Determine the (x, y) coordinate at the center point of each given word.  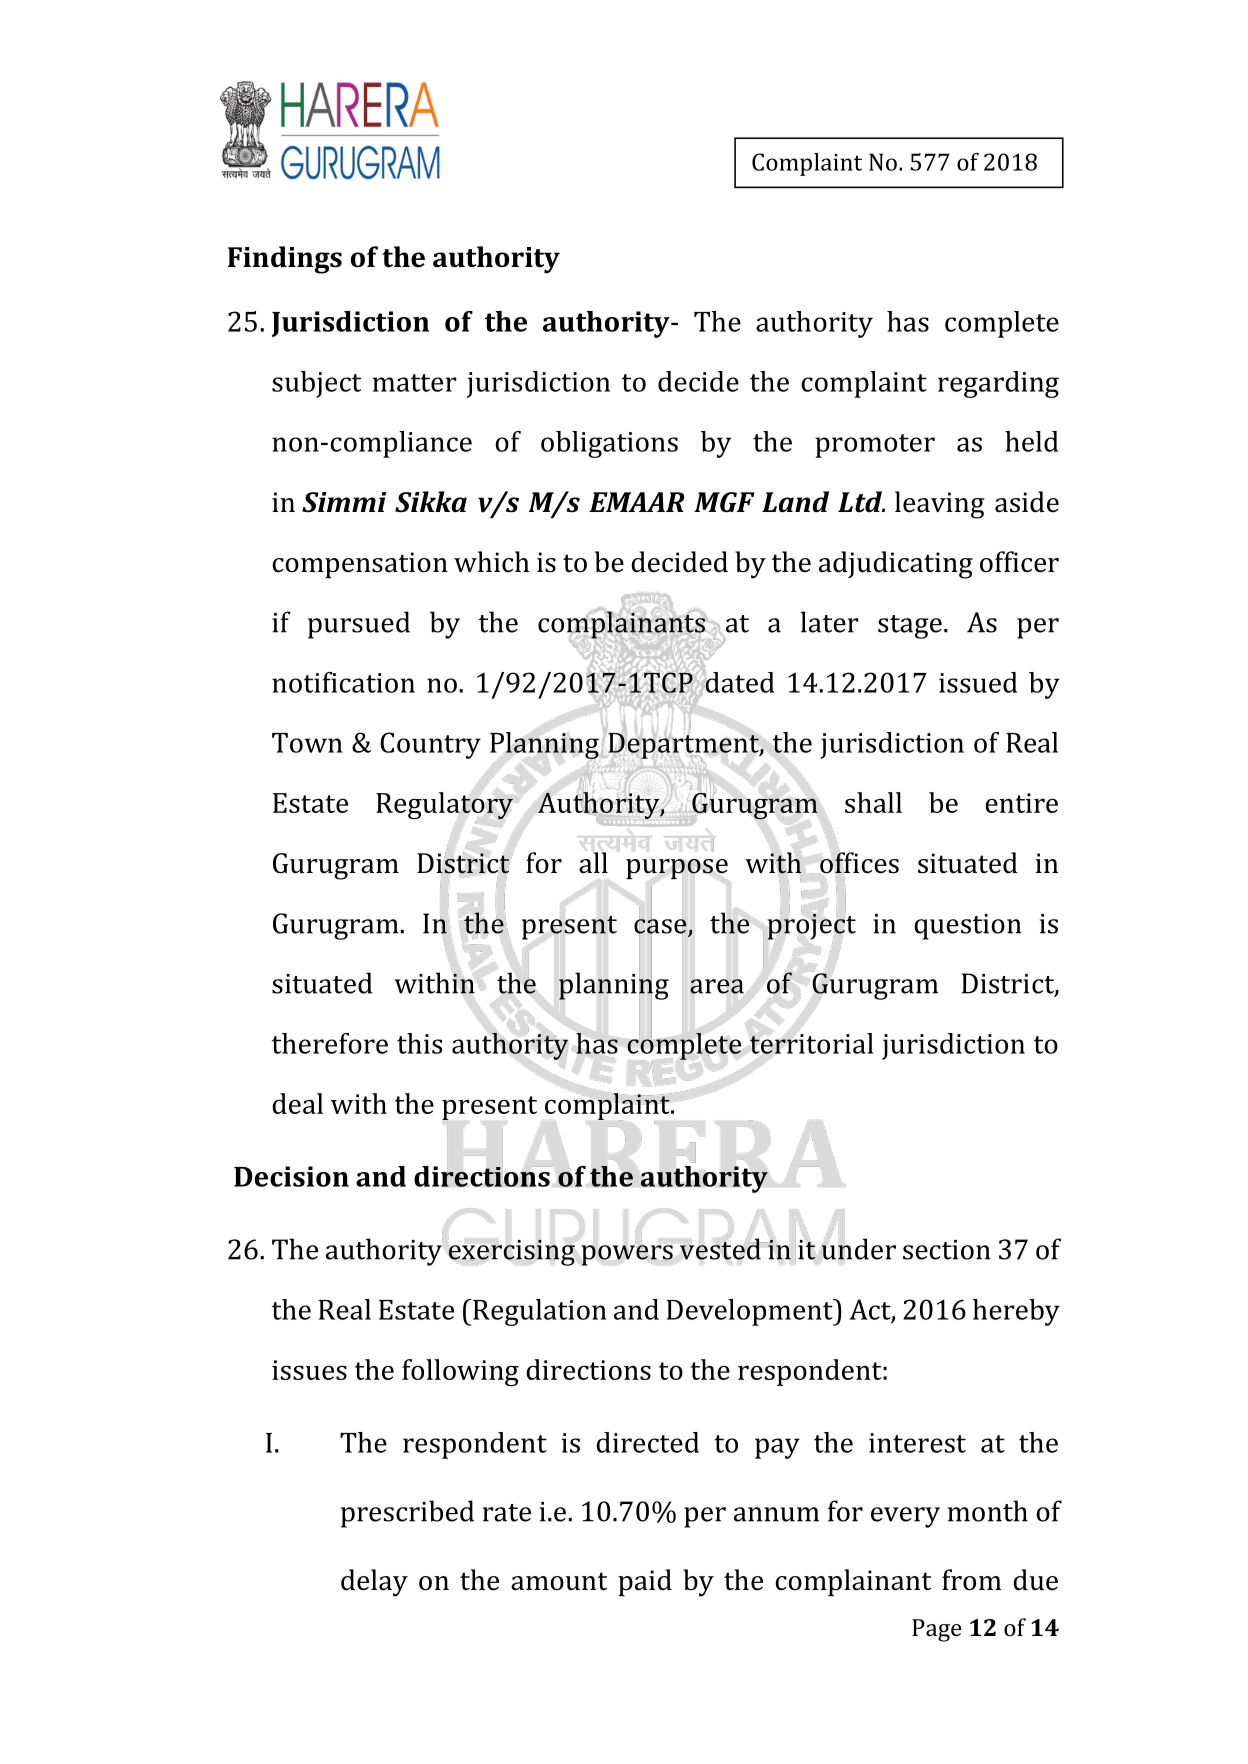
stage (910, 627)
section (947, 1250)
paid (645, 1582)
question (968, 927)
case (661, 926)
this (419, 1043)
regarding (998, 384)
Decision (291, 1176)
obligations (609, 444)
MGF (724, 502)
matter (414, 383)
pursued (359, 625)
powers (627, 1255)
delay (374, 1583)
